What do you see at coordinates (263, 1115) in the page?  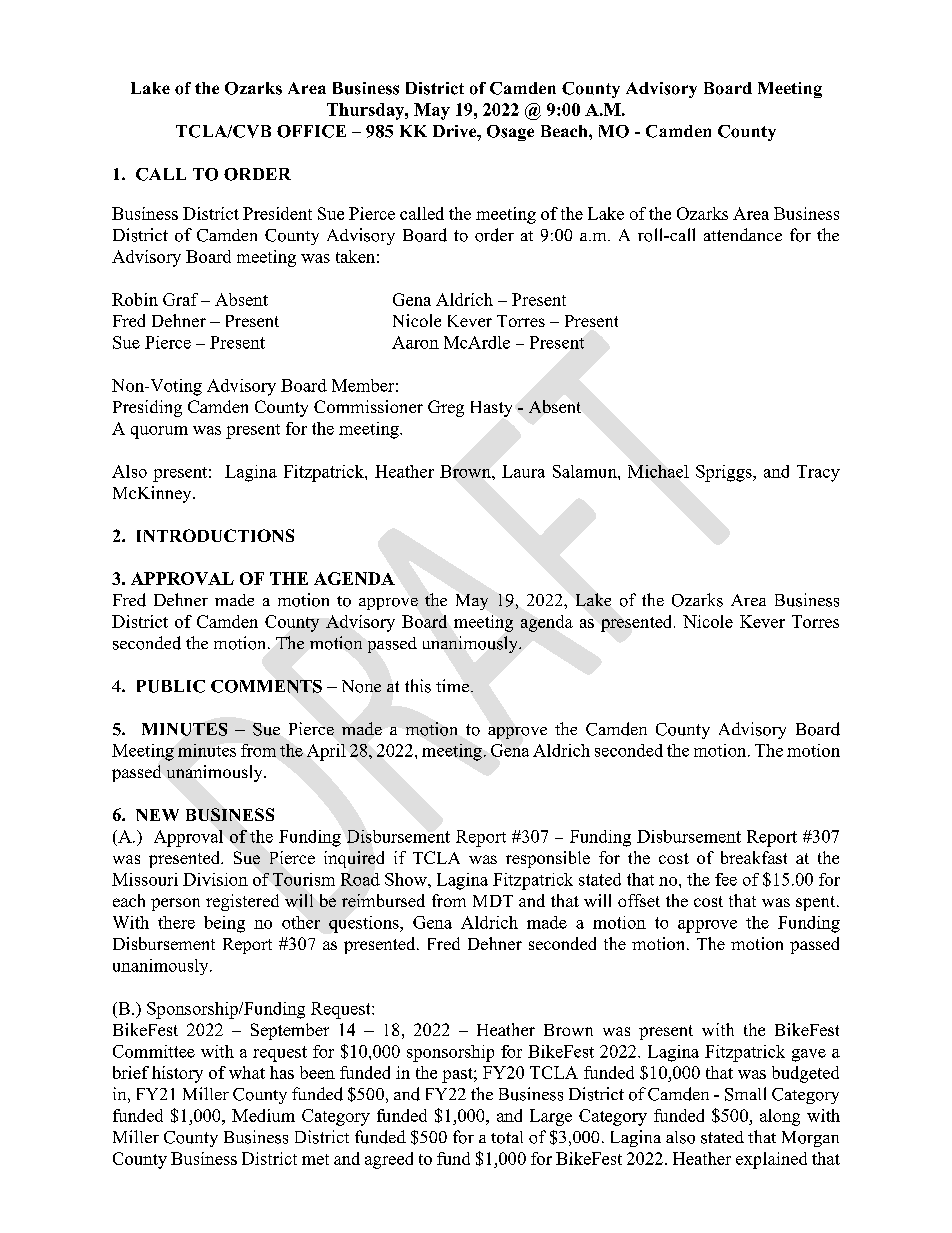 I see `Medium` at bounding box center [263, 1115].
